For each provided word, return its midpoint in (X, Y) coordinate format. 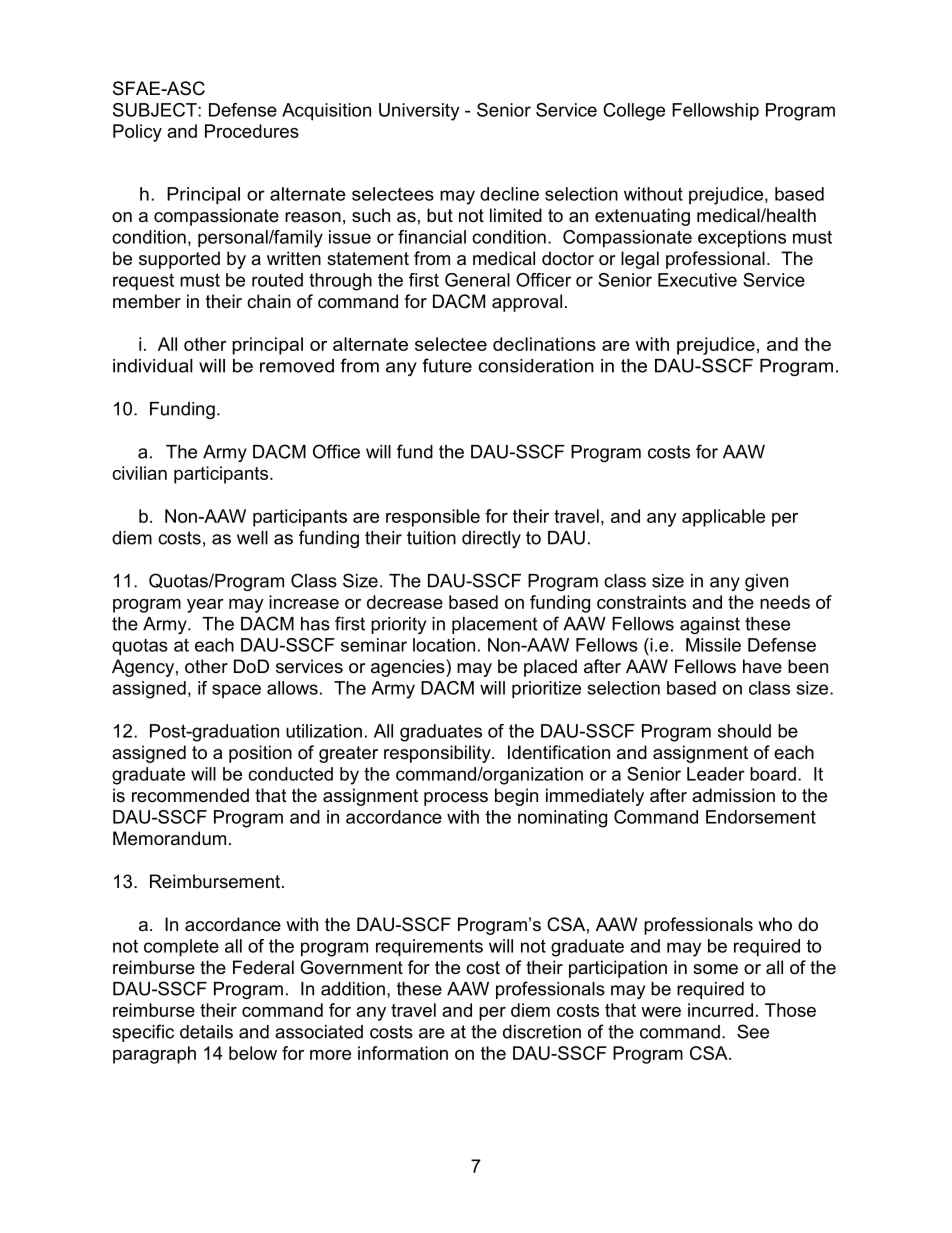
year (205, 606)
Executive (697, 280)
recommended (190, 795)
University (419, 112)
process (456, 799)
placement (494, 625)
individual (153, 366)
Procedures (252, 131)
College (634, 112)
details (206, 1032)
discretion (542, 1032)
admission (733, 795)
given (766, 582)
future (447, 365)
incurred (720, 1010)
